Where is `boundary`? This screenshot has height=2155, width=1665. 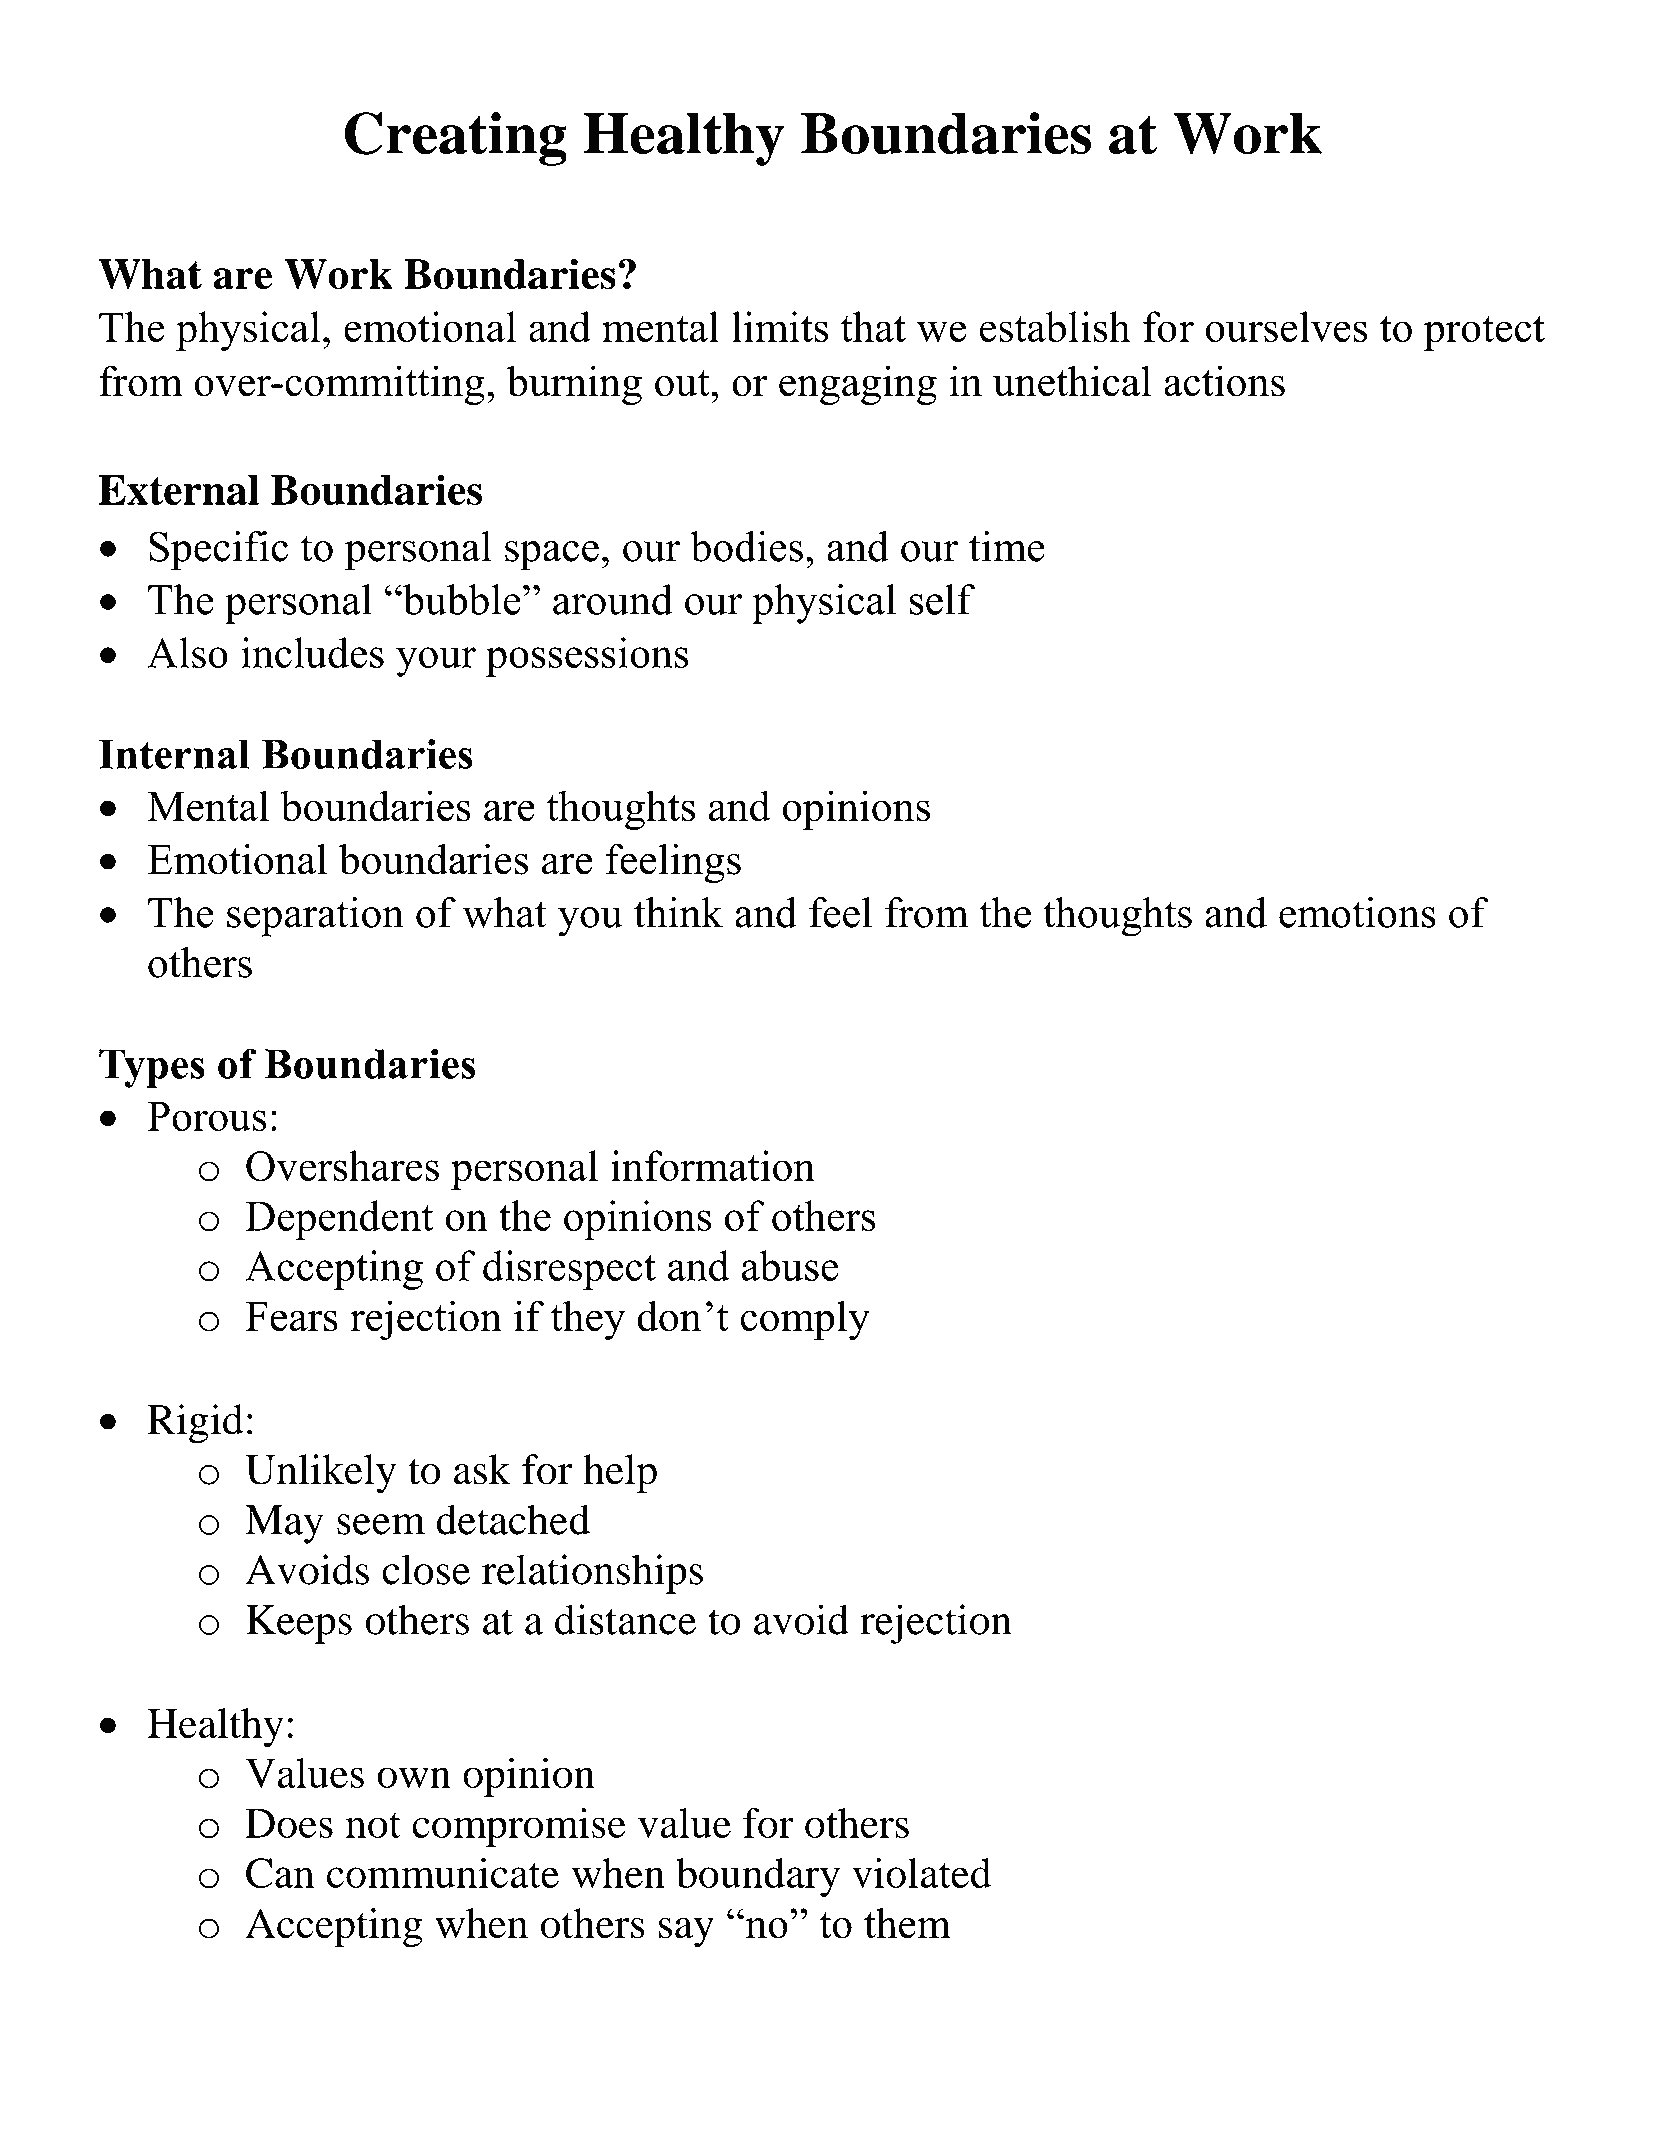
boundary is located at coordinates (758, 1877).
